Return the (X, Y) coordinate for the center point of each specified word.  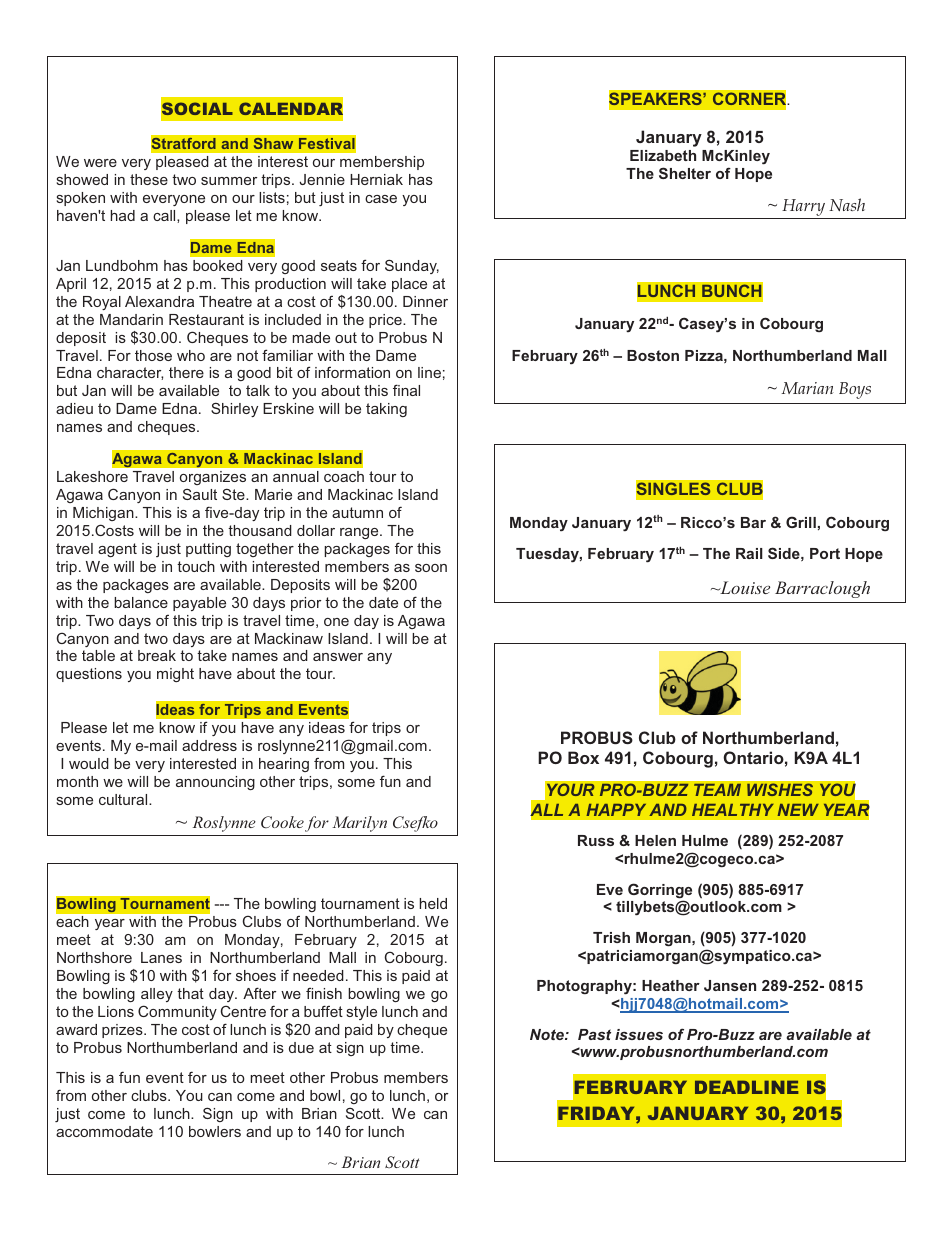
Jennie (322, 179)
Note (548, 1034)
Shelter (685, 173)
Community (177, 1012)
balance (141, 602)
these (149, 179)
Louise (744, 587)
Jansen (730, 985)
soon (431, 568)
